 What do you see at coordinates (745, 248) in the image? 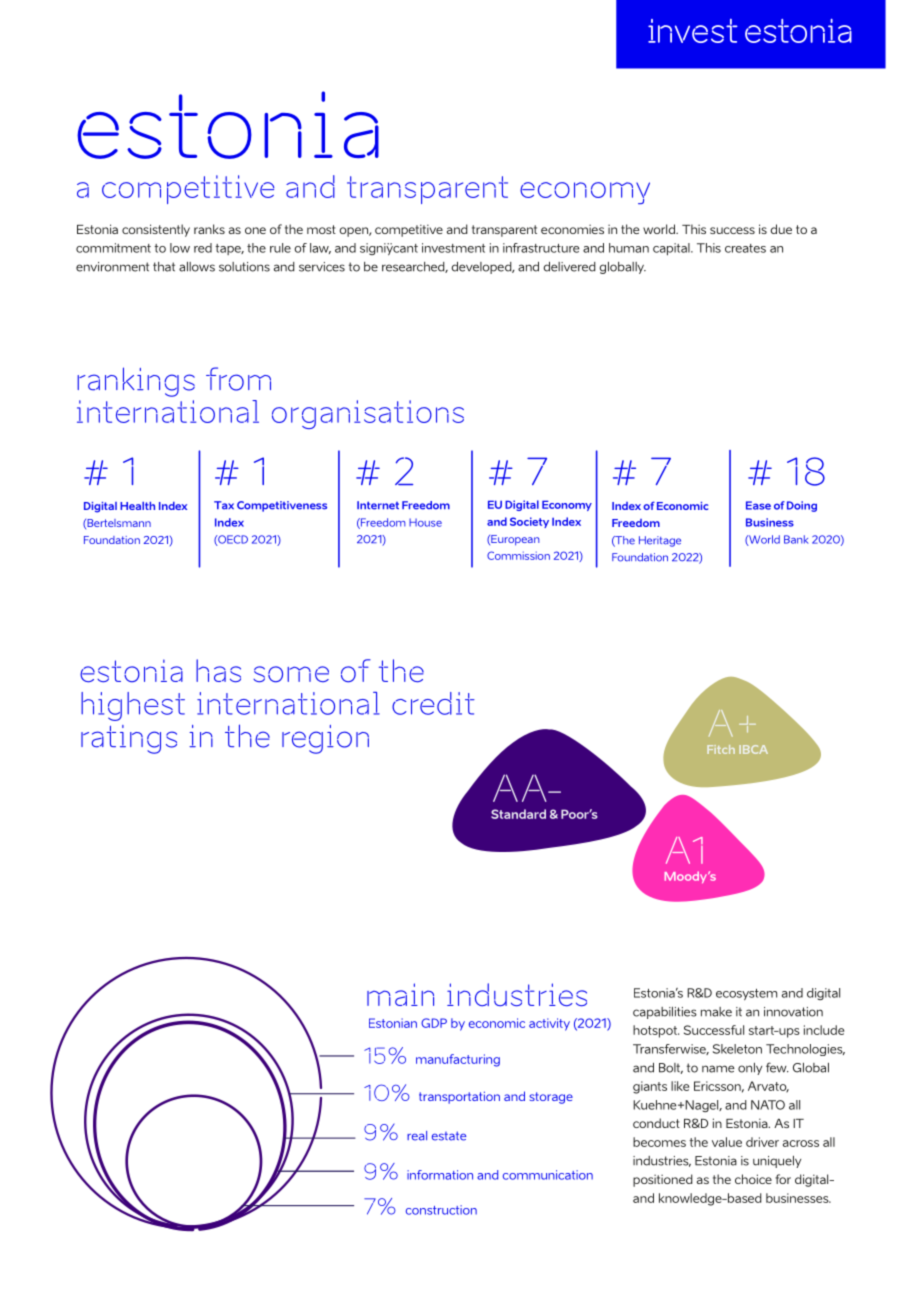
I see `creates` at bounding box center [745, 248].
